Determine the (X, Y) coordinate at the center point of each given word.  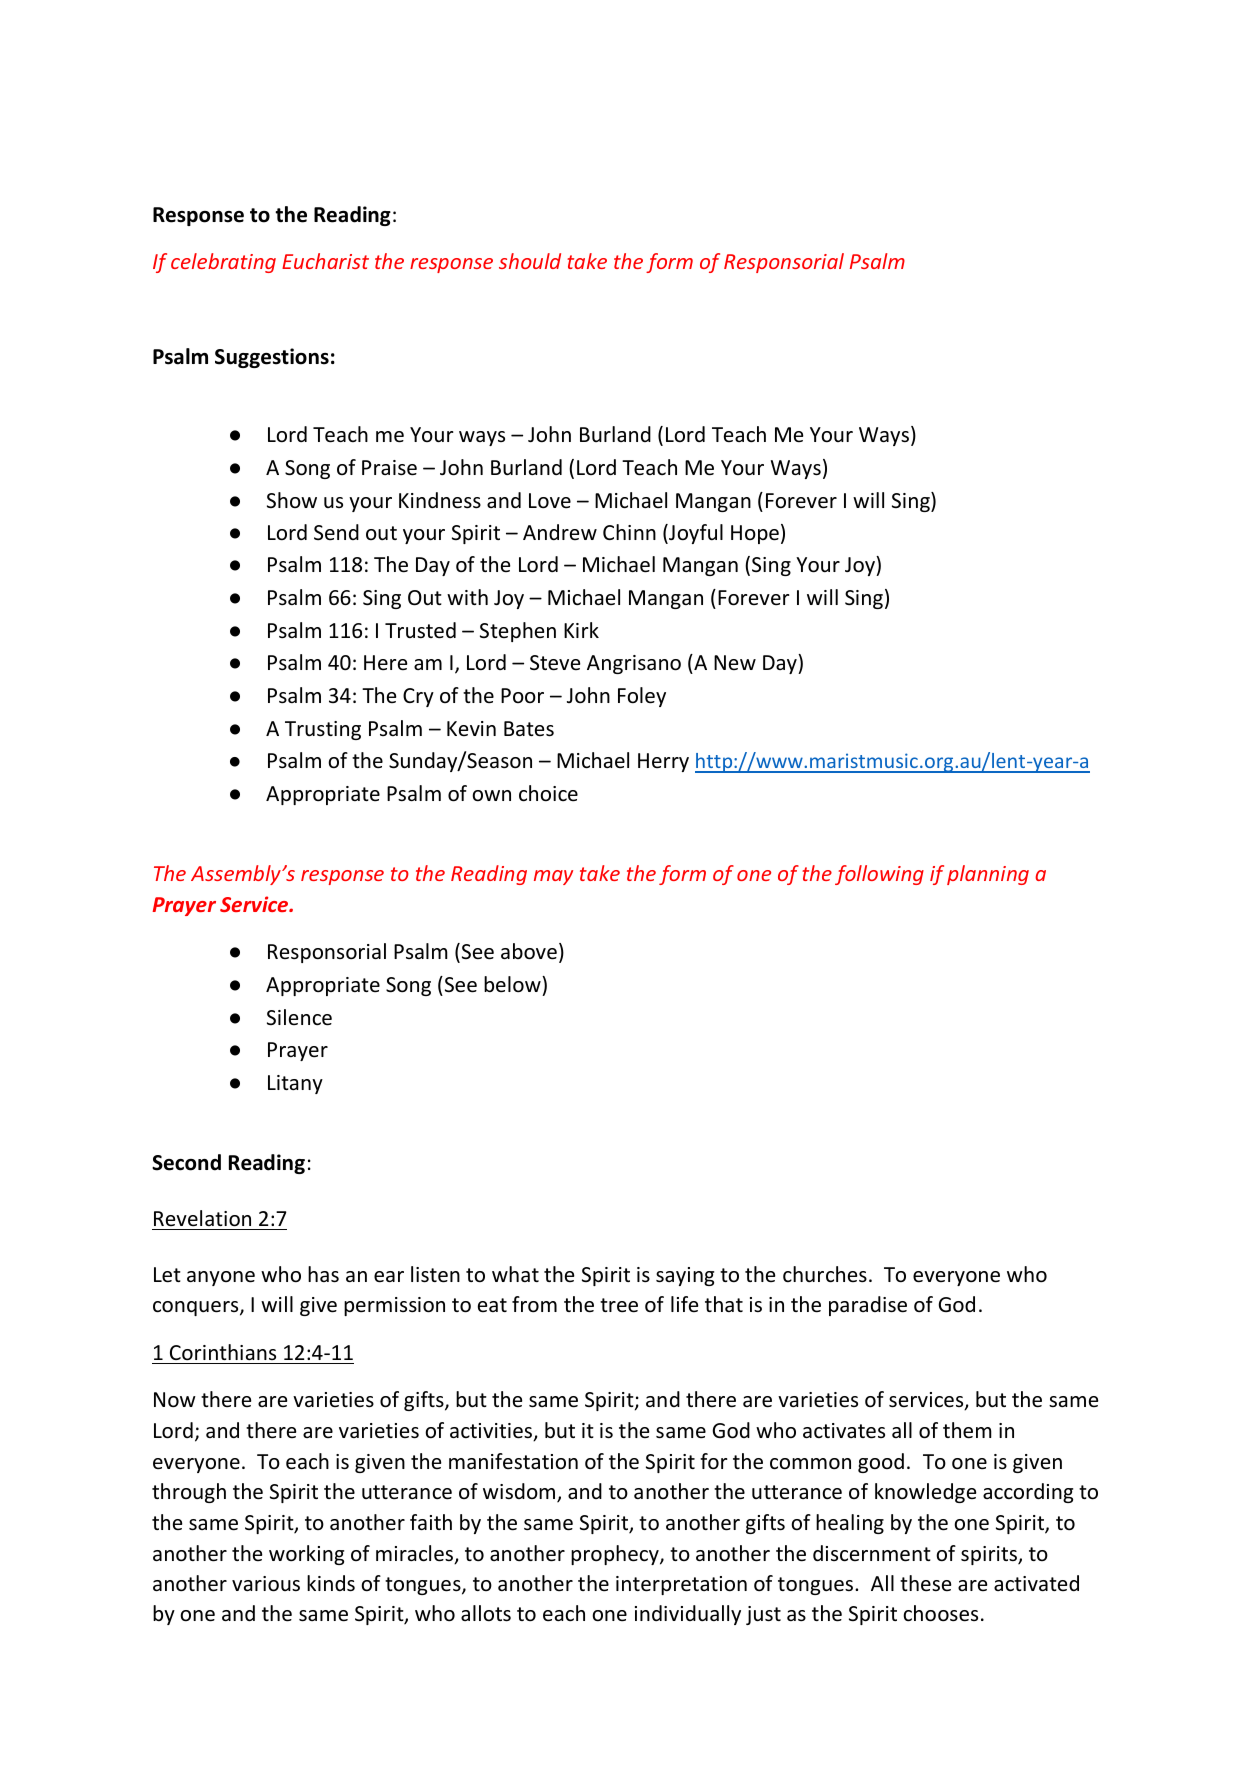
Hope (755, 534)
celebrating (223, 263)
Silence (299, 1017)
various (266, 1584)
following (879, 875)
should (530, 261)
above (529, 951)
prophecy (616, 1555)
